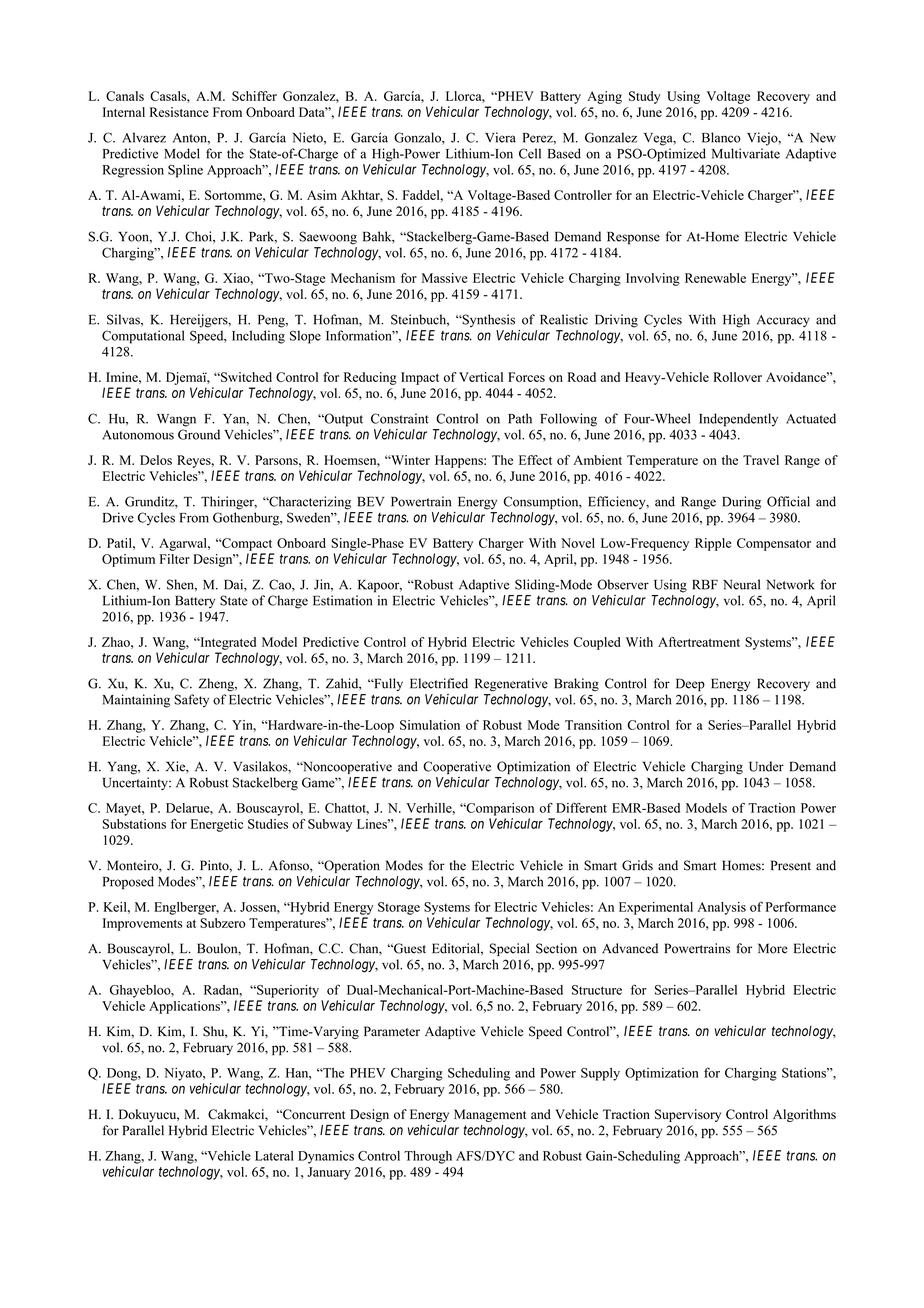 Image resolution: width=924 pixels, height=1308 pixels. Describe the element at coordinates (721, 137) in the document. I see `Blanco` at that location.
